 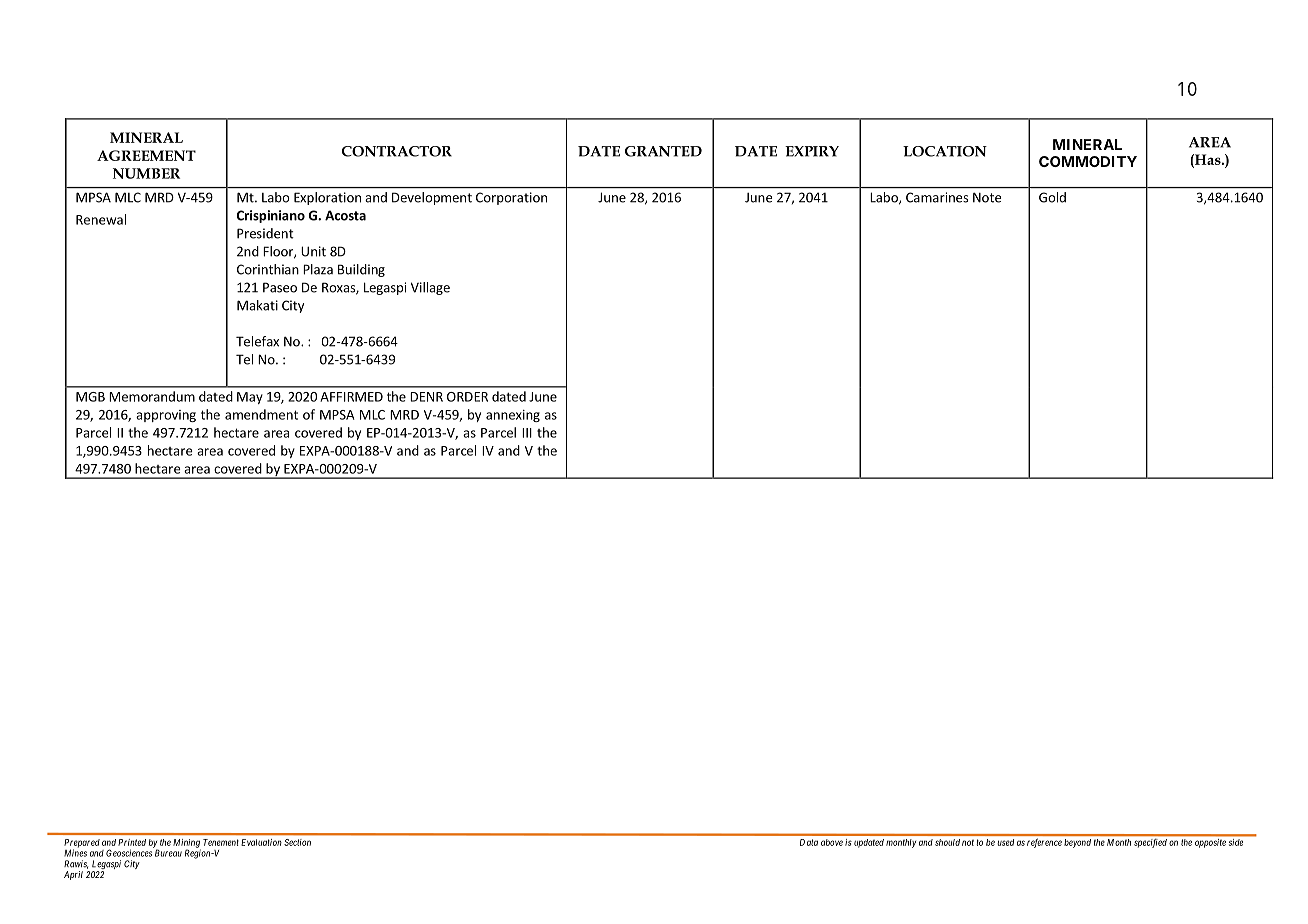 What do you see at coordinates (1044, 843) in the screenshot?
I see `reference` at bounding box center [1044, 843].
